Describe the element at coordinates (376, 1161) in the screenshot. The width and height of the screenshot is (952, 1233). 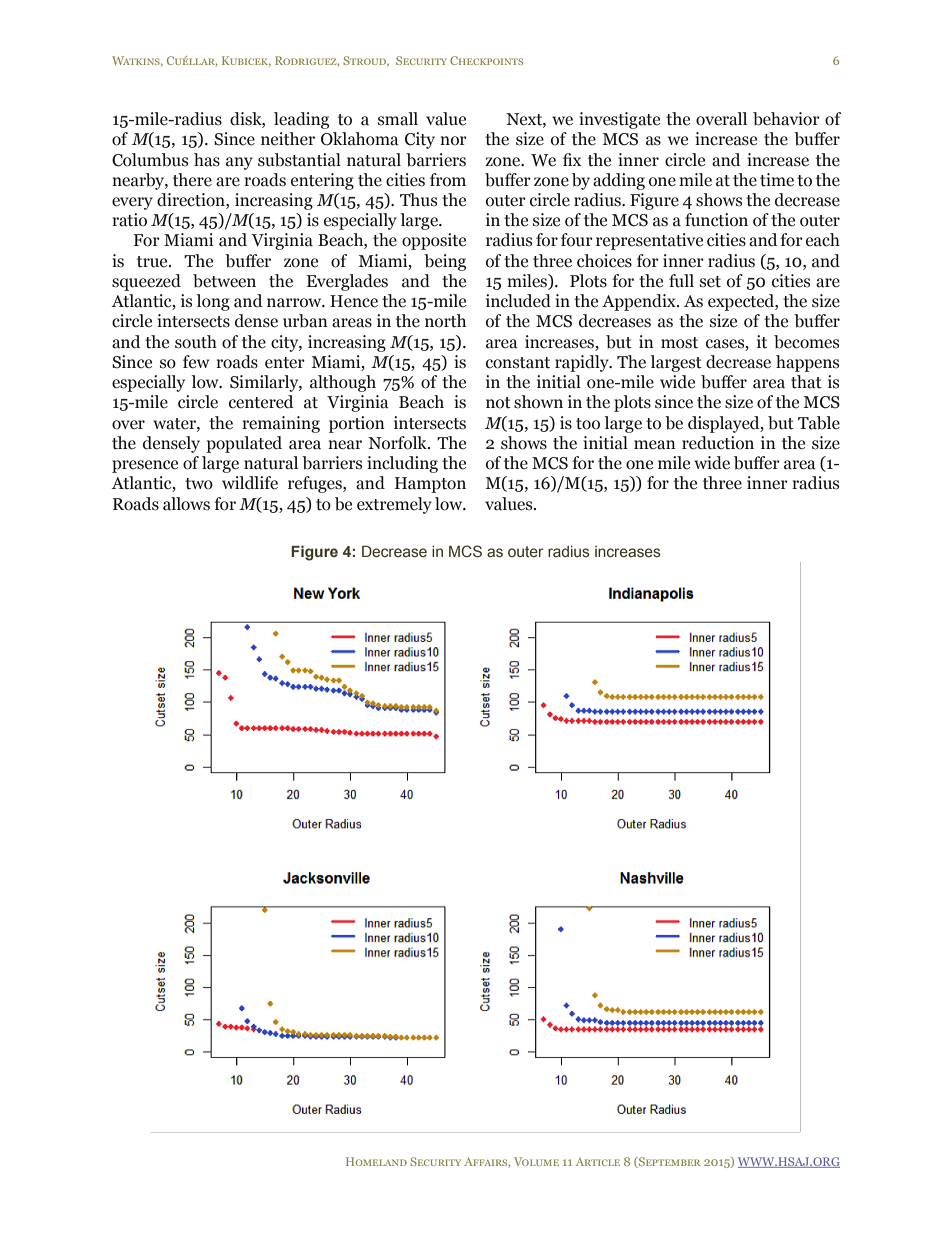
I see `Homeland` at that location.
